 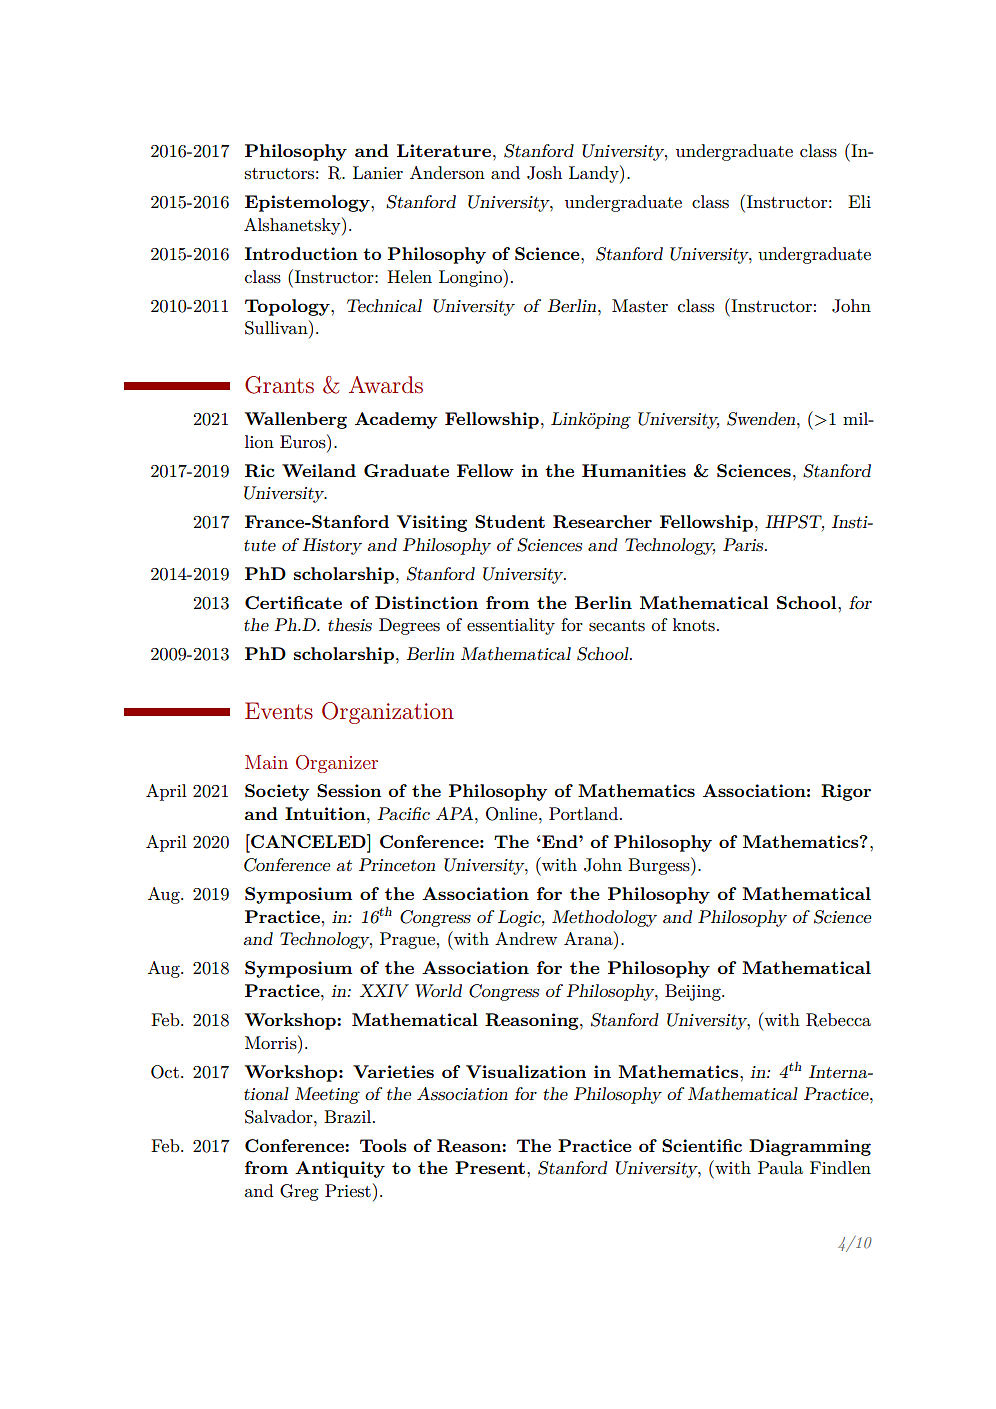 What do you see at coordinates (544, 173) in the screenshot?
I see `Josh` at bounding box center [544, 173].
